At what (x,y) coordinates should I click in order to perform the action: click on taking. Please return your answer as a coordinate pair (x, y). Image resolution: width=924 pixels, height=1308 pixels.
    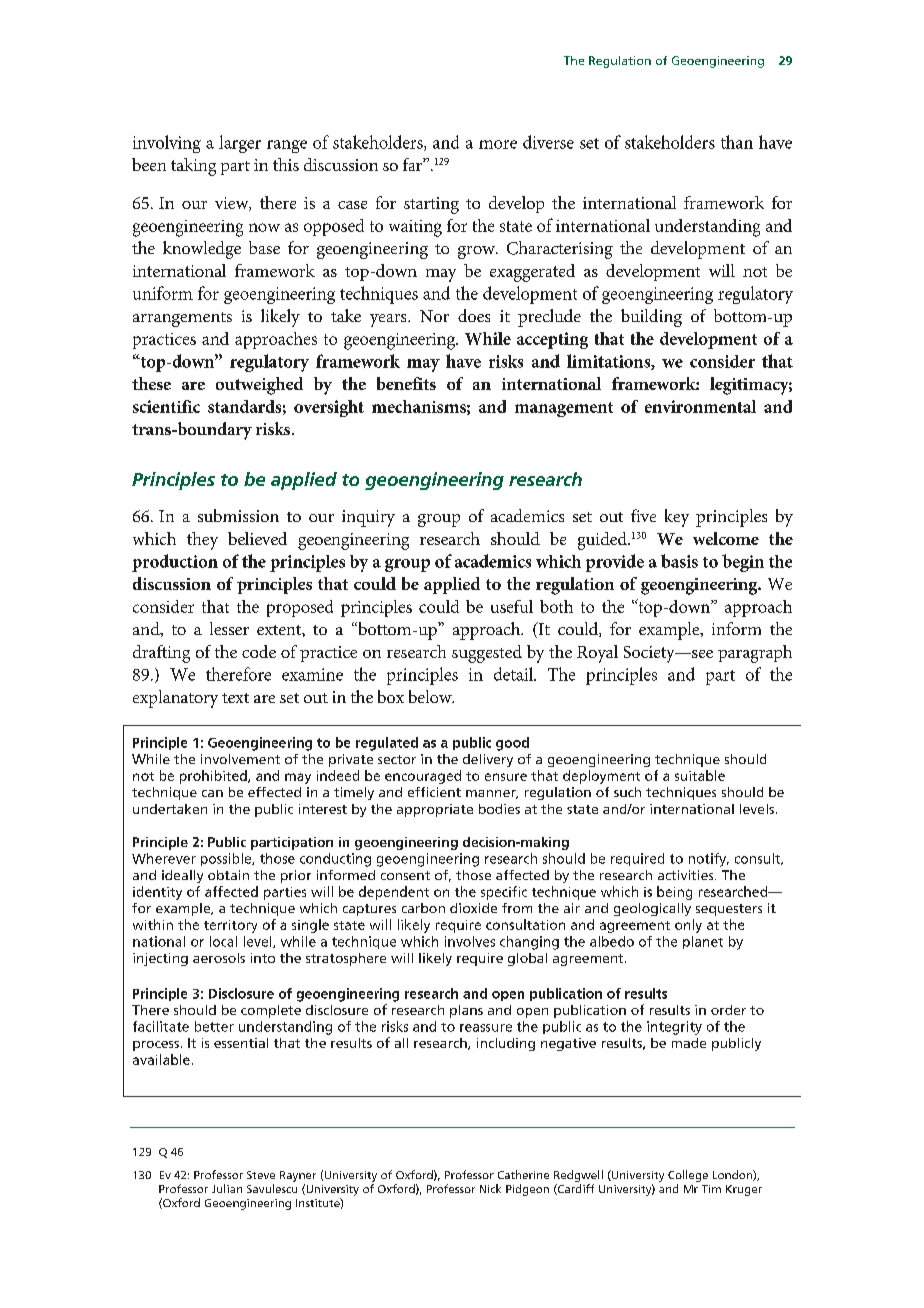
    Looking at the image, I should click on (193, 167).
